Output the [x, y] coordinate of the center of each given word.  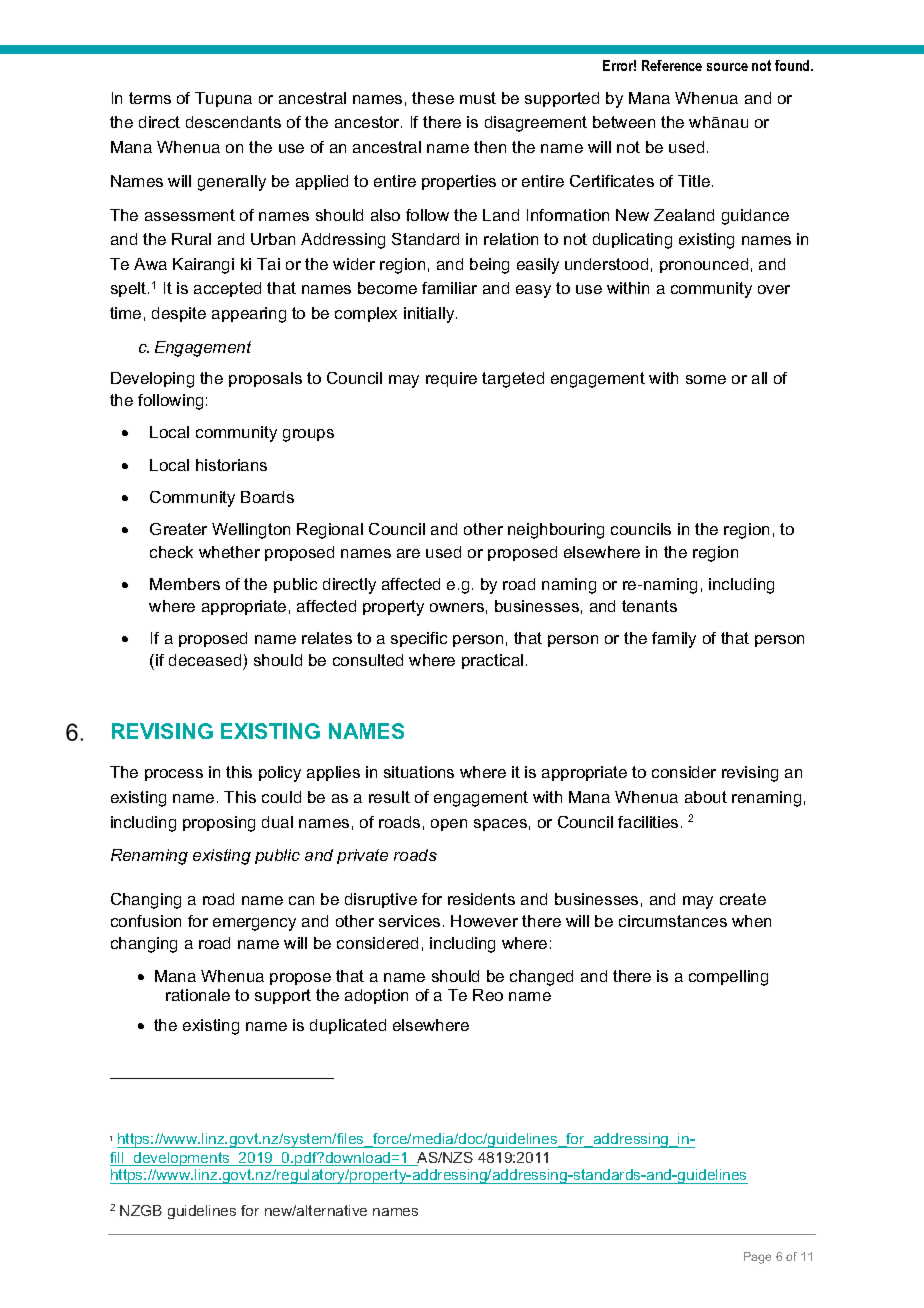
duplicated [348, 1026]
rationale [198, 995]
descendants [233, 122]
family [674, 640]
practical [492, 661]
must [478, 98]
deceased [205, 660]
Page [757, 1258]
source [727, 67]
